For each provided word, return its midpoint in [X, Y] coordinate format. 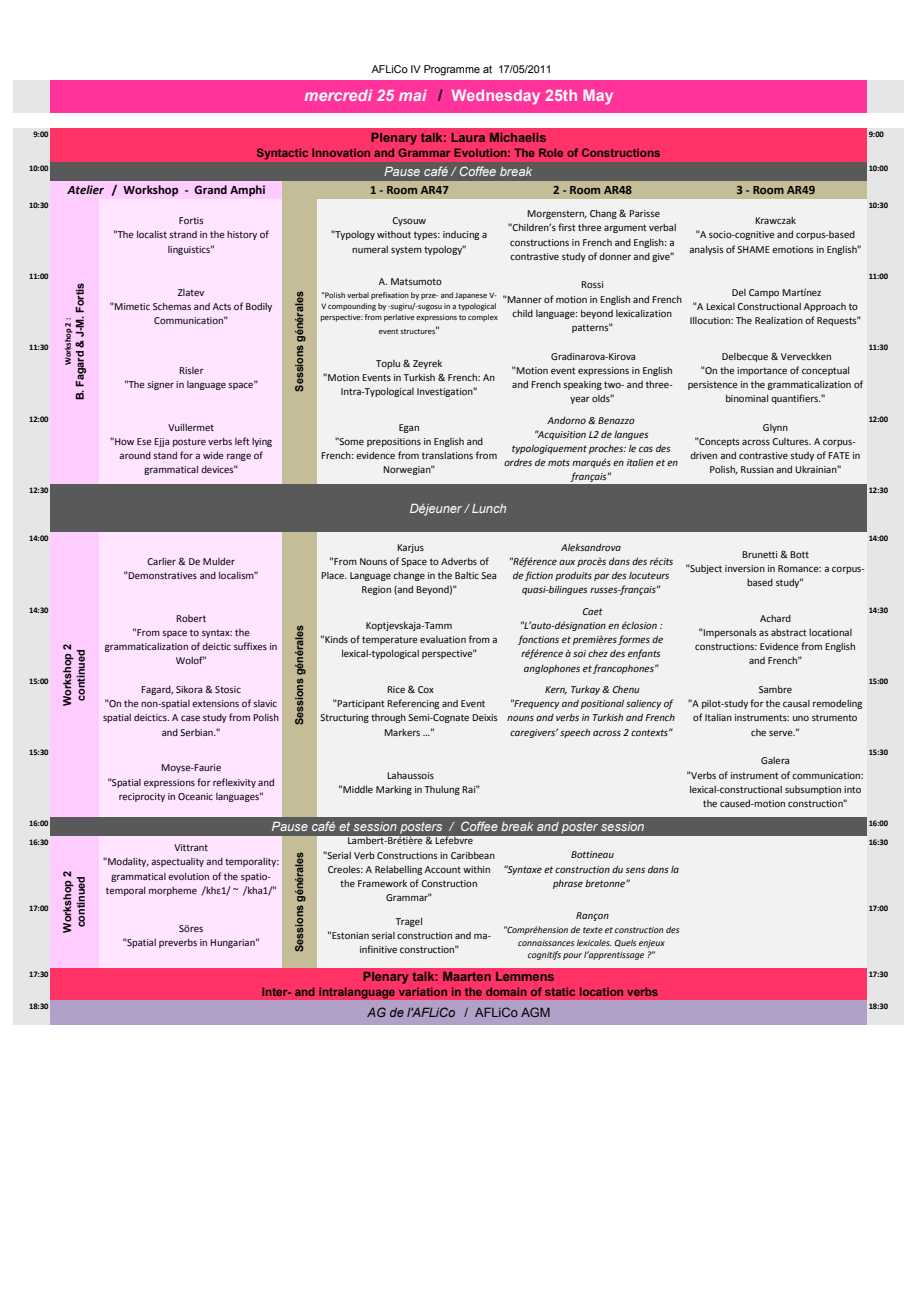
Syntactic [282, 153]
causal [796, 703]
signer [160, 385]
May [598, 97]
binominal [747, 398]
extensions [215, 703]
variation [423, 991]
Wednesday [496, 97]
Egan [409, 428]
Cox [426, 689]
